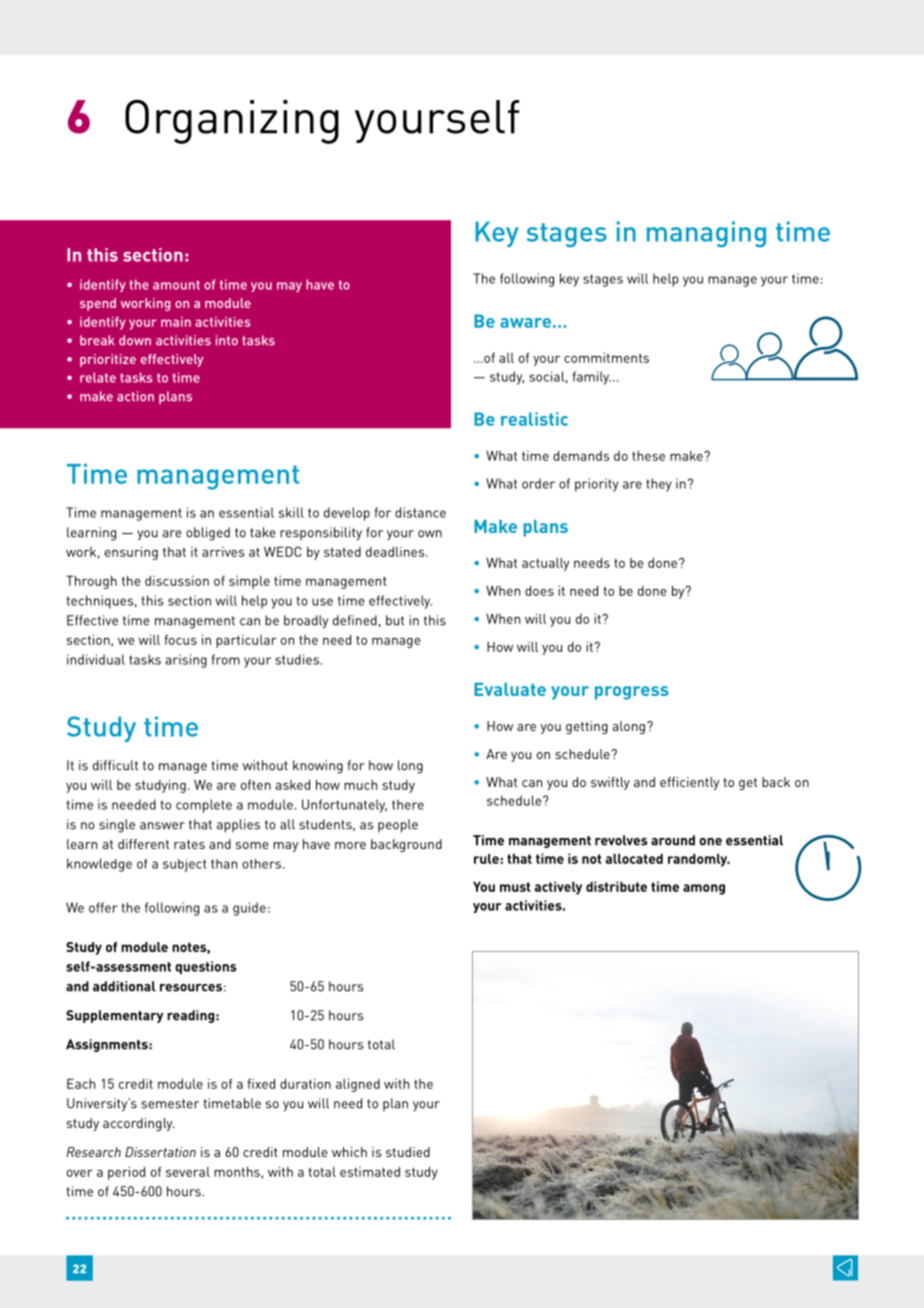 The width and height of the document is (924, 1308). I want to click on studied, so click(408, 1152).
